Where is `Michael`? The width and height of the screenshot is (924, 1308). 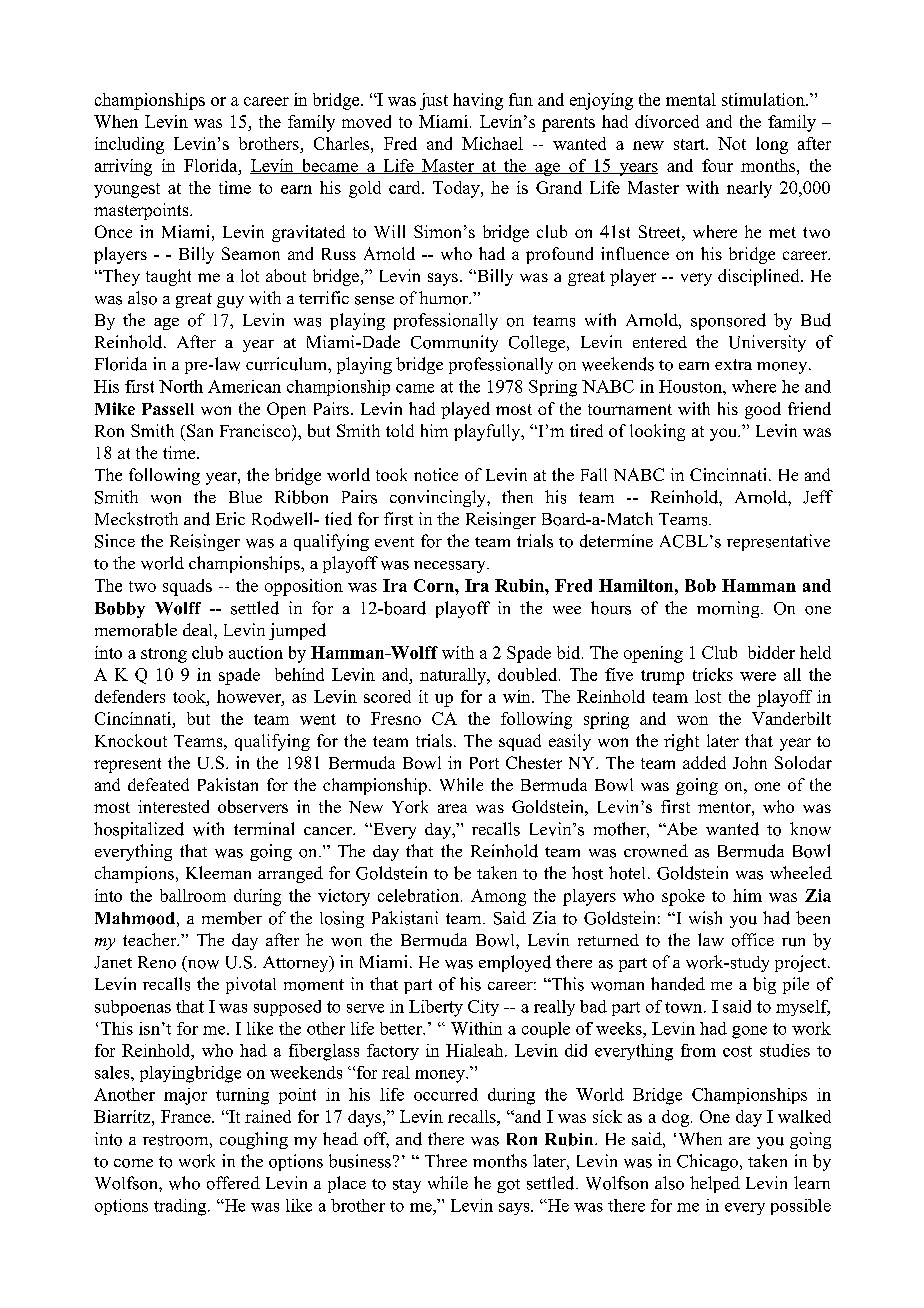
Michael is located at coordinates (492, 143).
